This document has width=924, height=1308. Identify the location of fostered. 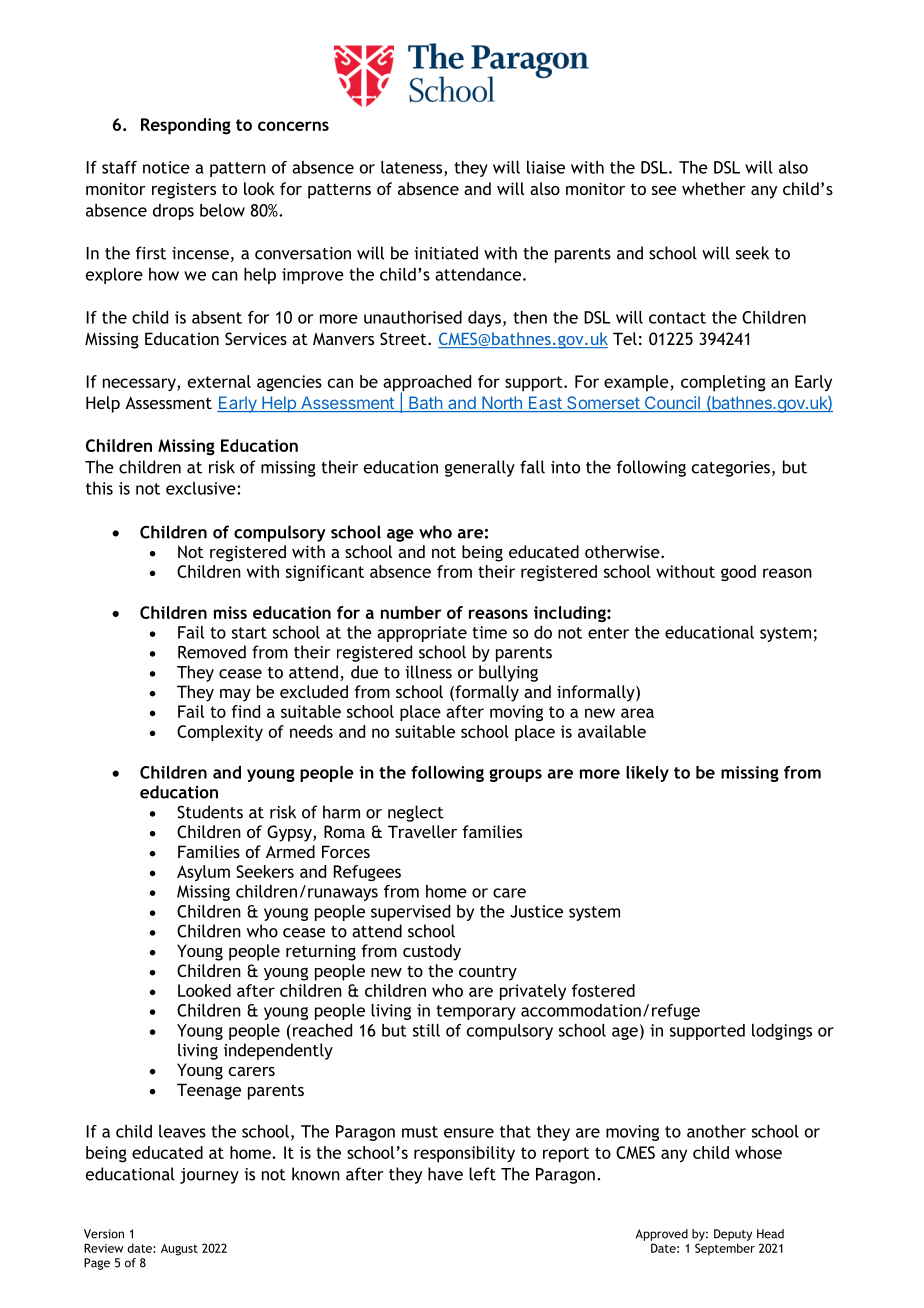
(603, 990).
